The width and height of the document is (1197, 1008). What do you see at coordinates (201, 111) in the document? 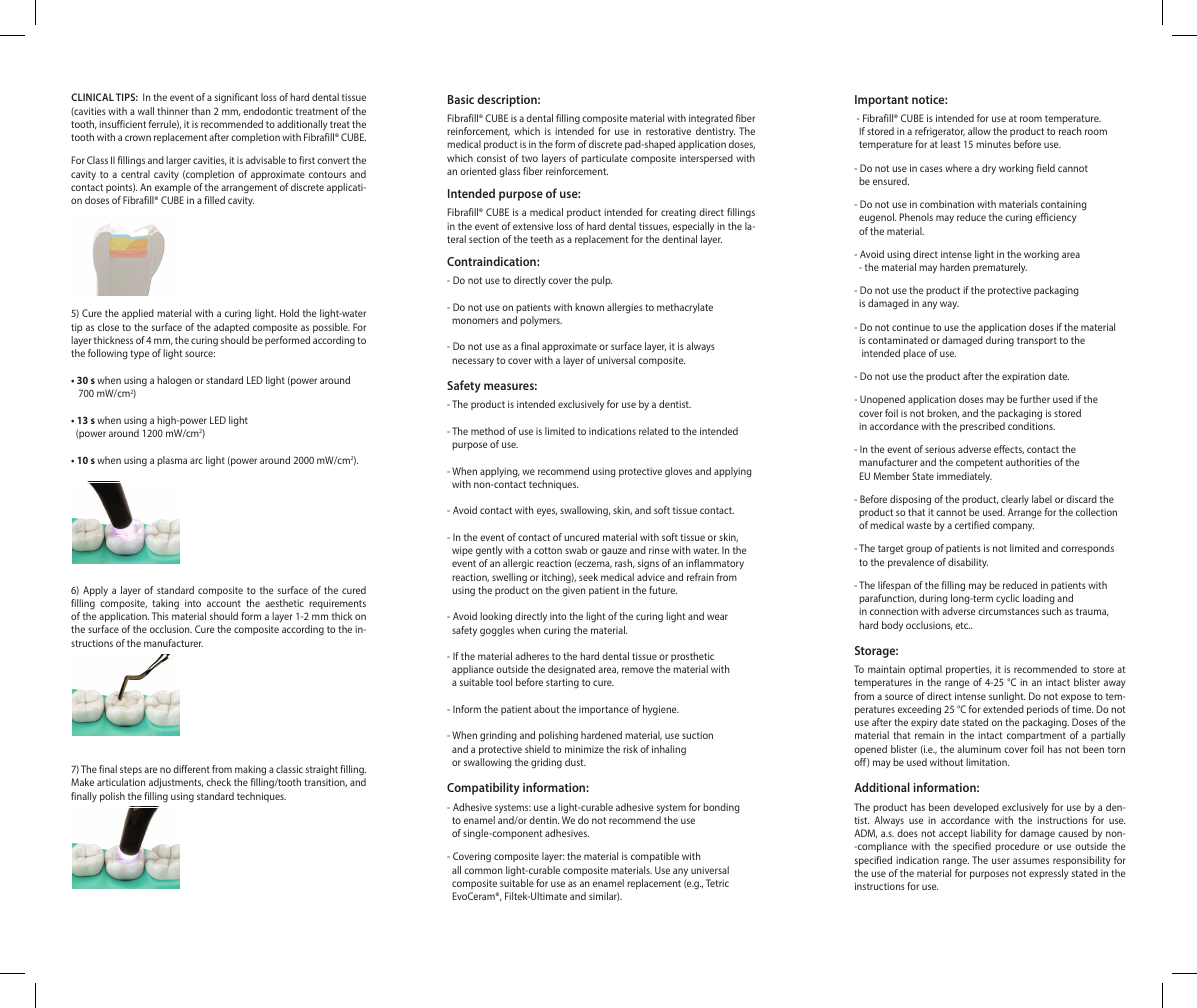
I see `than` at bounding box center [201, 111].
